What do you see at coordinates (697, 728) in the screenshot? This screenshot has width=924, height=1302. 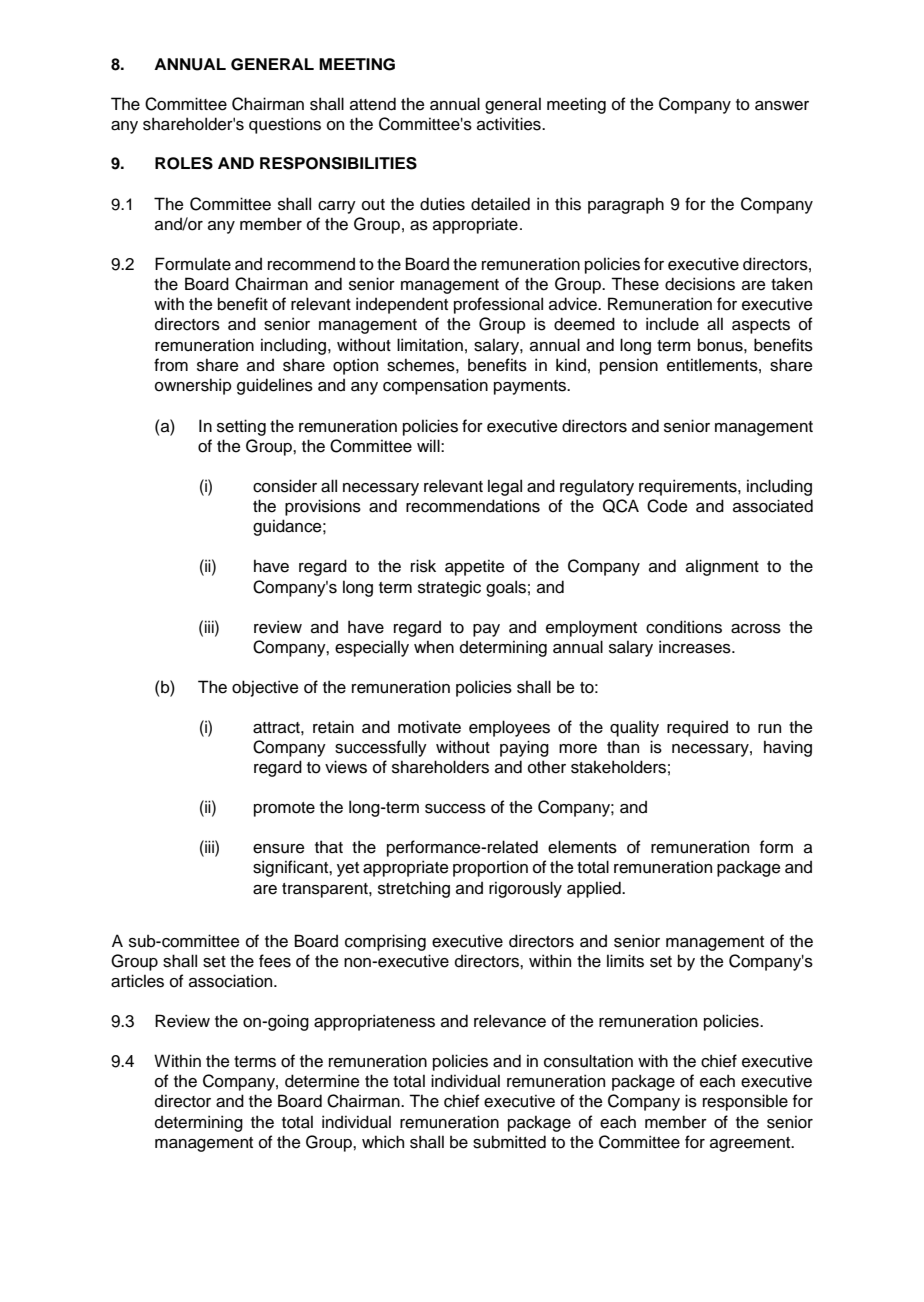 I see `required` at bounding box center [697, 728].
